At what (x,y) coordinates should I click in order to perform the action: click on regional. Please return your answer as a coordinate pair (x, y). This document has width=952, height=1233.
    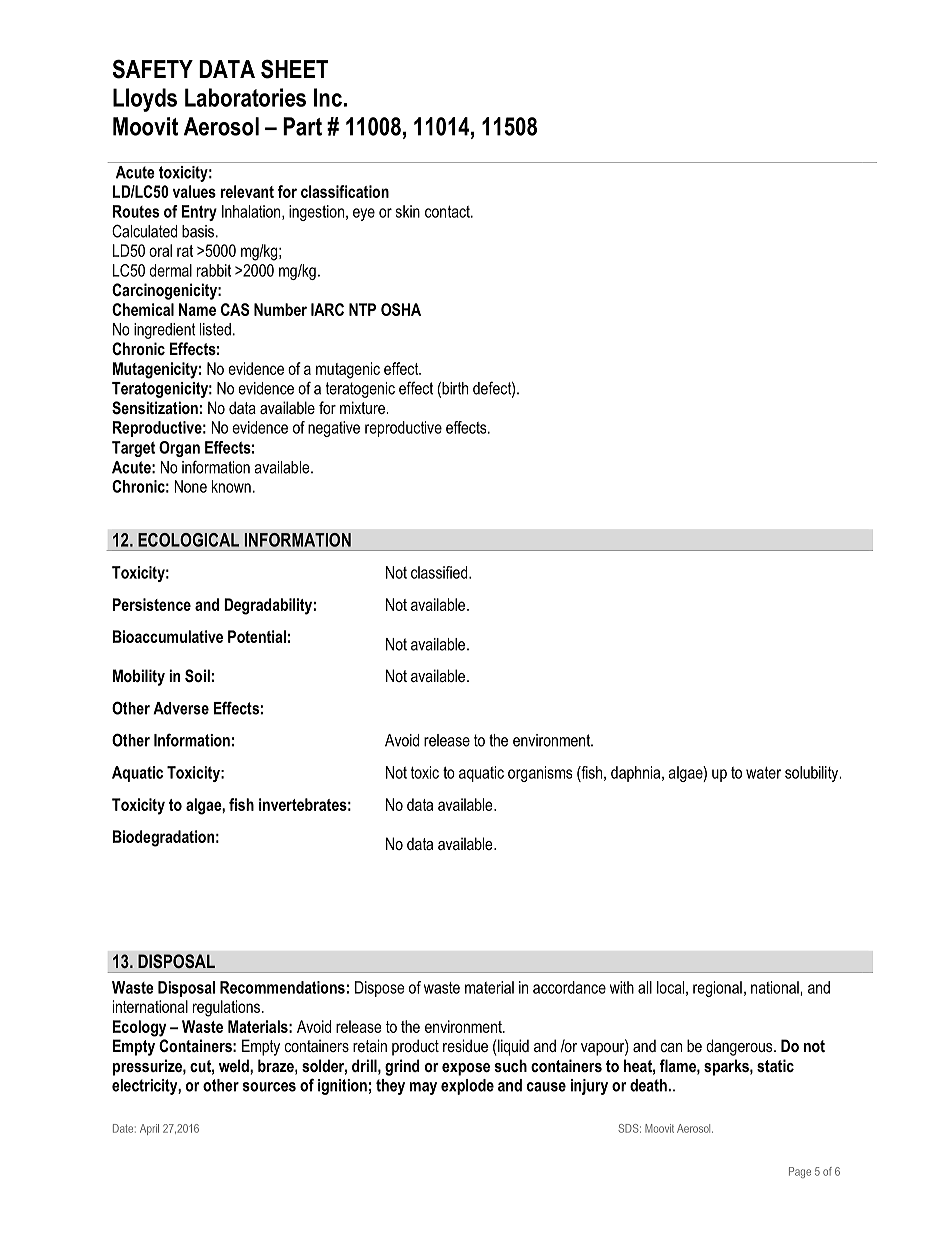
    Looking at the image, I should click on (717, 989).
